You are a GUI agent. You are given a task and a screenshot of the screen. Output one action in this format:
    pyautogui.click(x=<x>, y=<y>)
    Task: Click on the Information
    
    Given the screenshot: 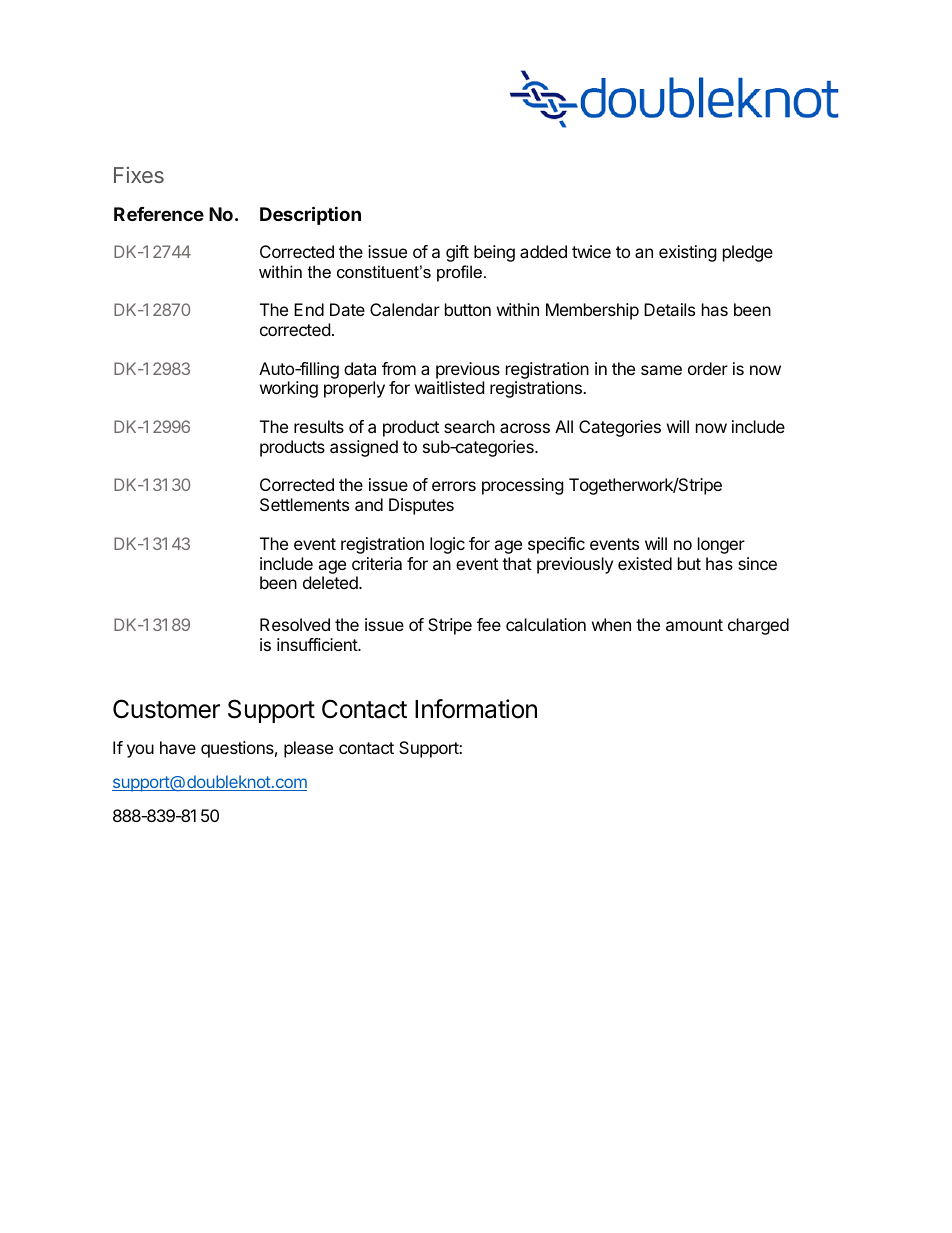 What is the action you would take?
    pyautogui.click(x=476, y=709)
